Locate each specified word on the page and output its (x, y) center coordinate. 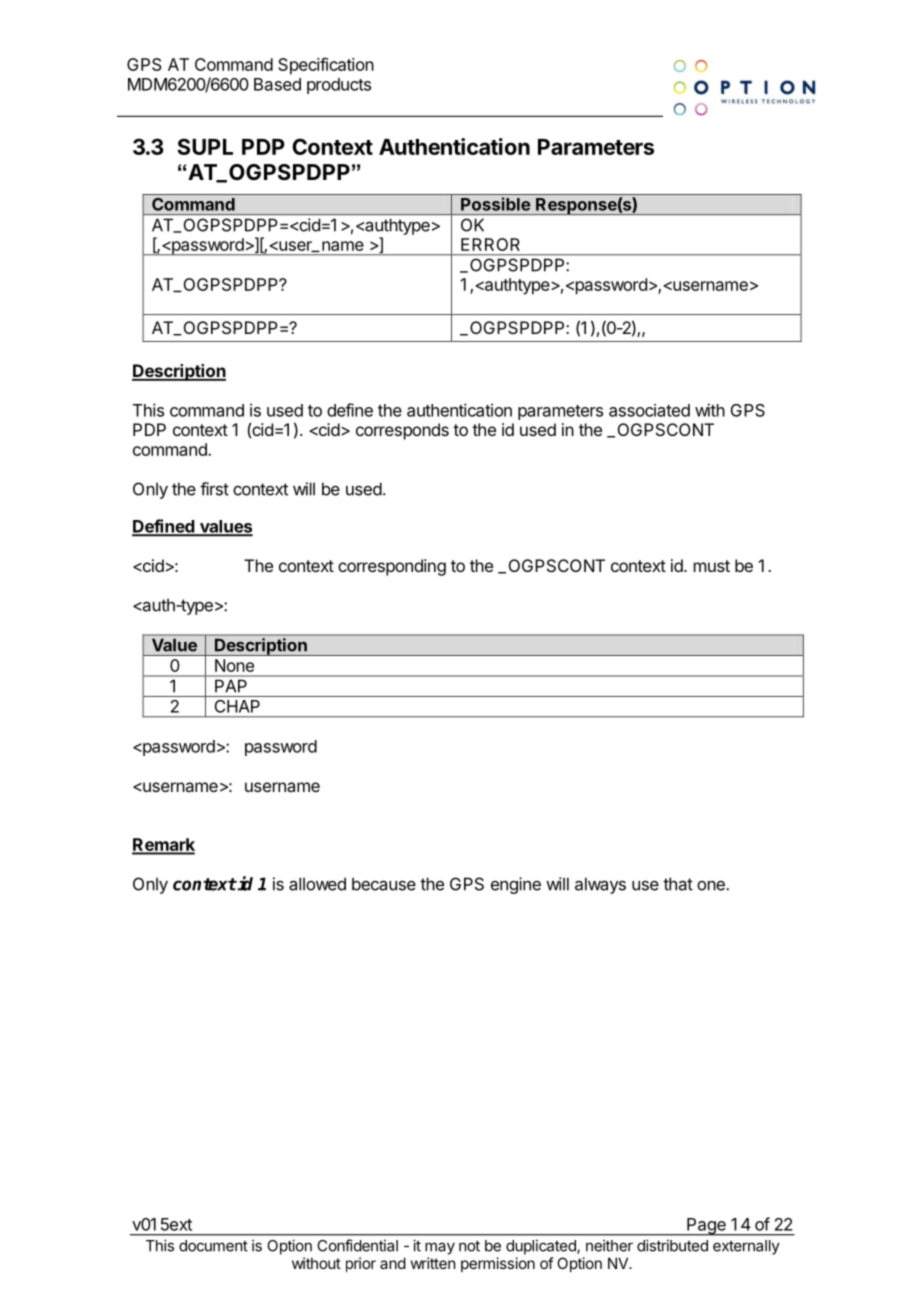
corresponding (392, 567)
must (712, 566)
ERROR (490, 244)
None (234, 665)
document (213, 1246)
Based (277, 84)
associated (649, 410)
